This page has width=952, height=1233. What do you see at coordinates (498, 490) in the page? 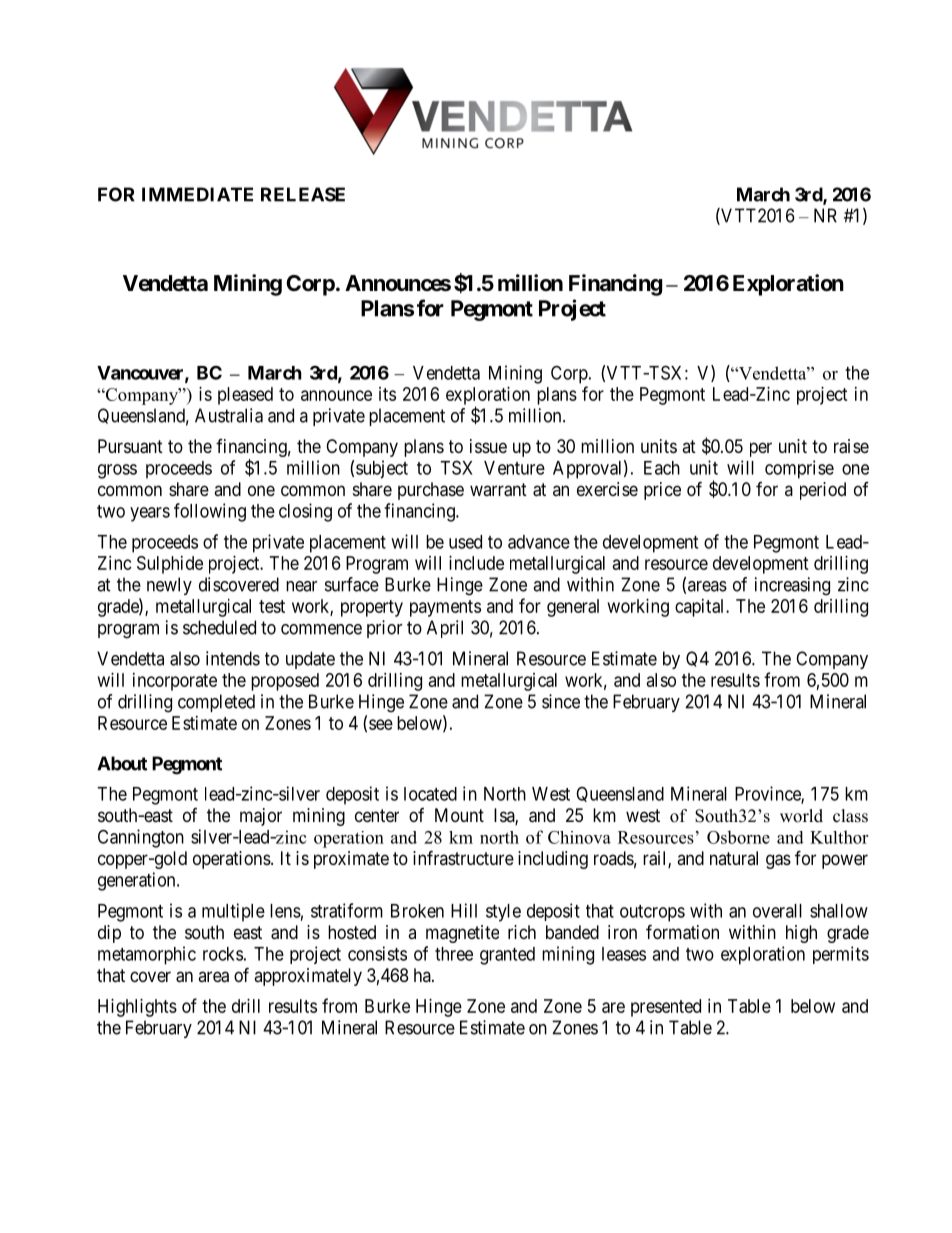
I see `warrant` at bounding box center [498, 490].
